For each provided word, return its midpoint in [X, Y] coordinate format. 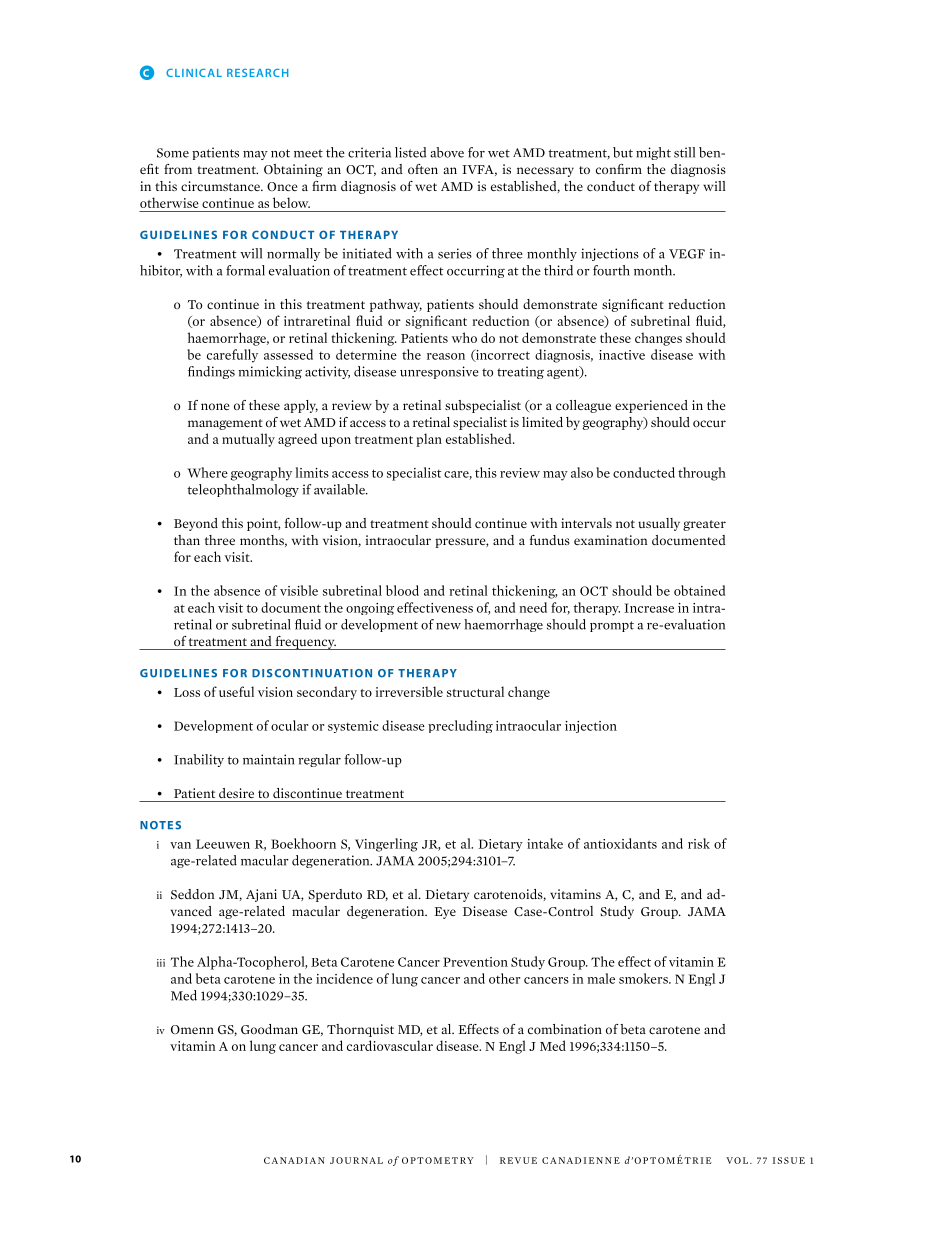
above [447, 152]
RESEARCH [257, 73]
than [187, 540]
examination [611, 540]
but [623, 152]
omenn [192, 1029]
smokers [644, 978]
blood [402, 590]
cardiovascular [390, 1045]
